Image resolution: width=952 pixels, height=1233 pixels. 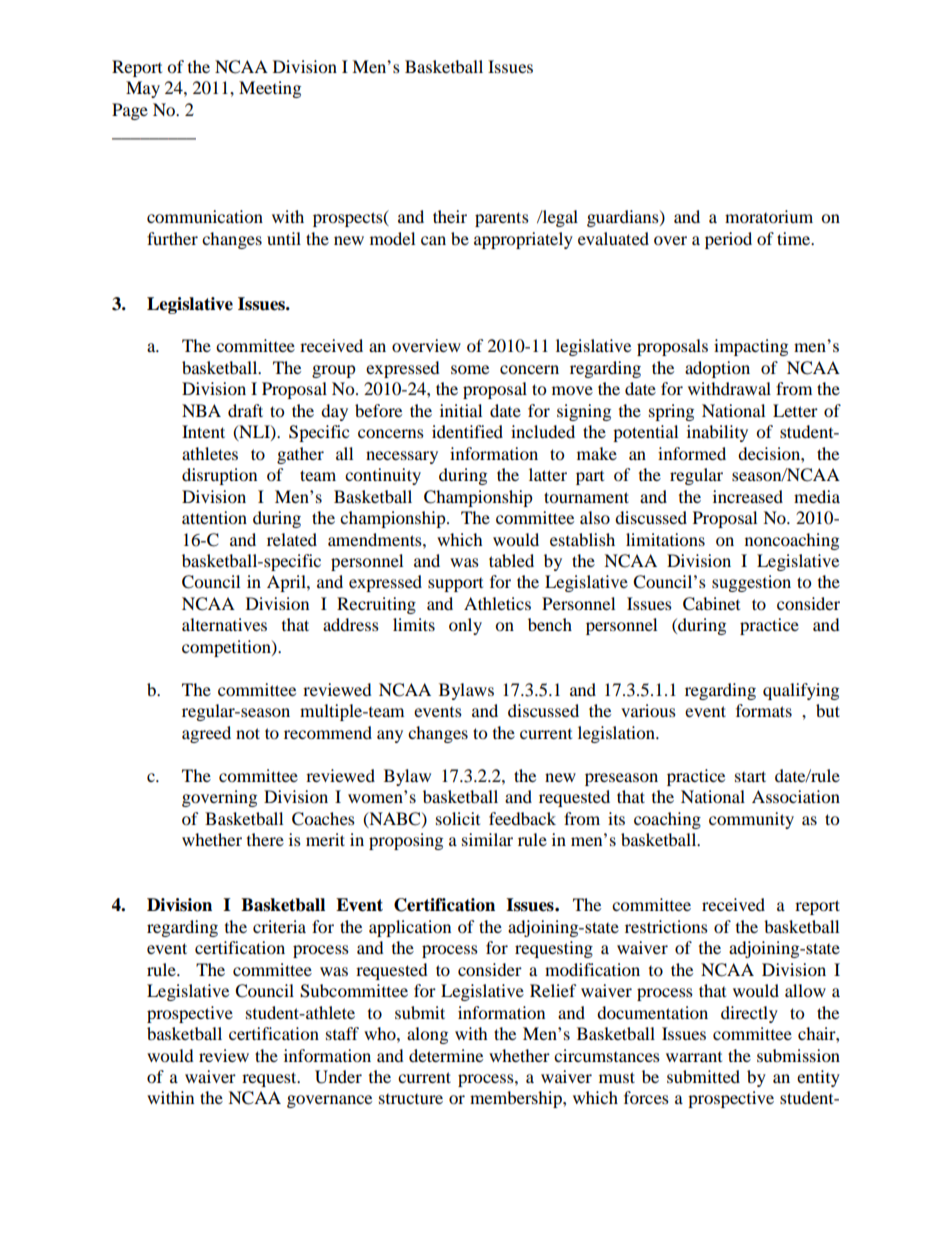 I want to click on warrant, so click(x=694, y=1057).
